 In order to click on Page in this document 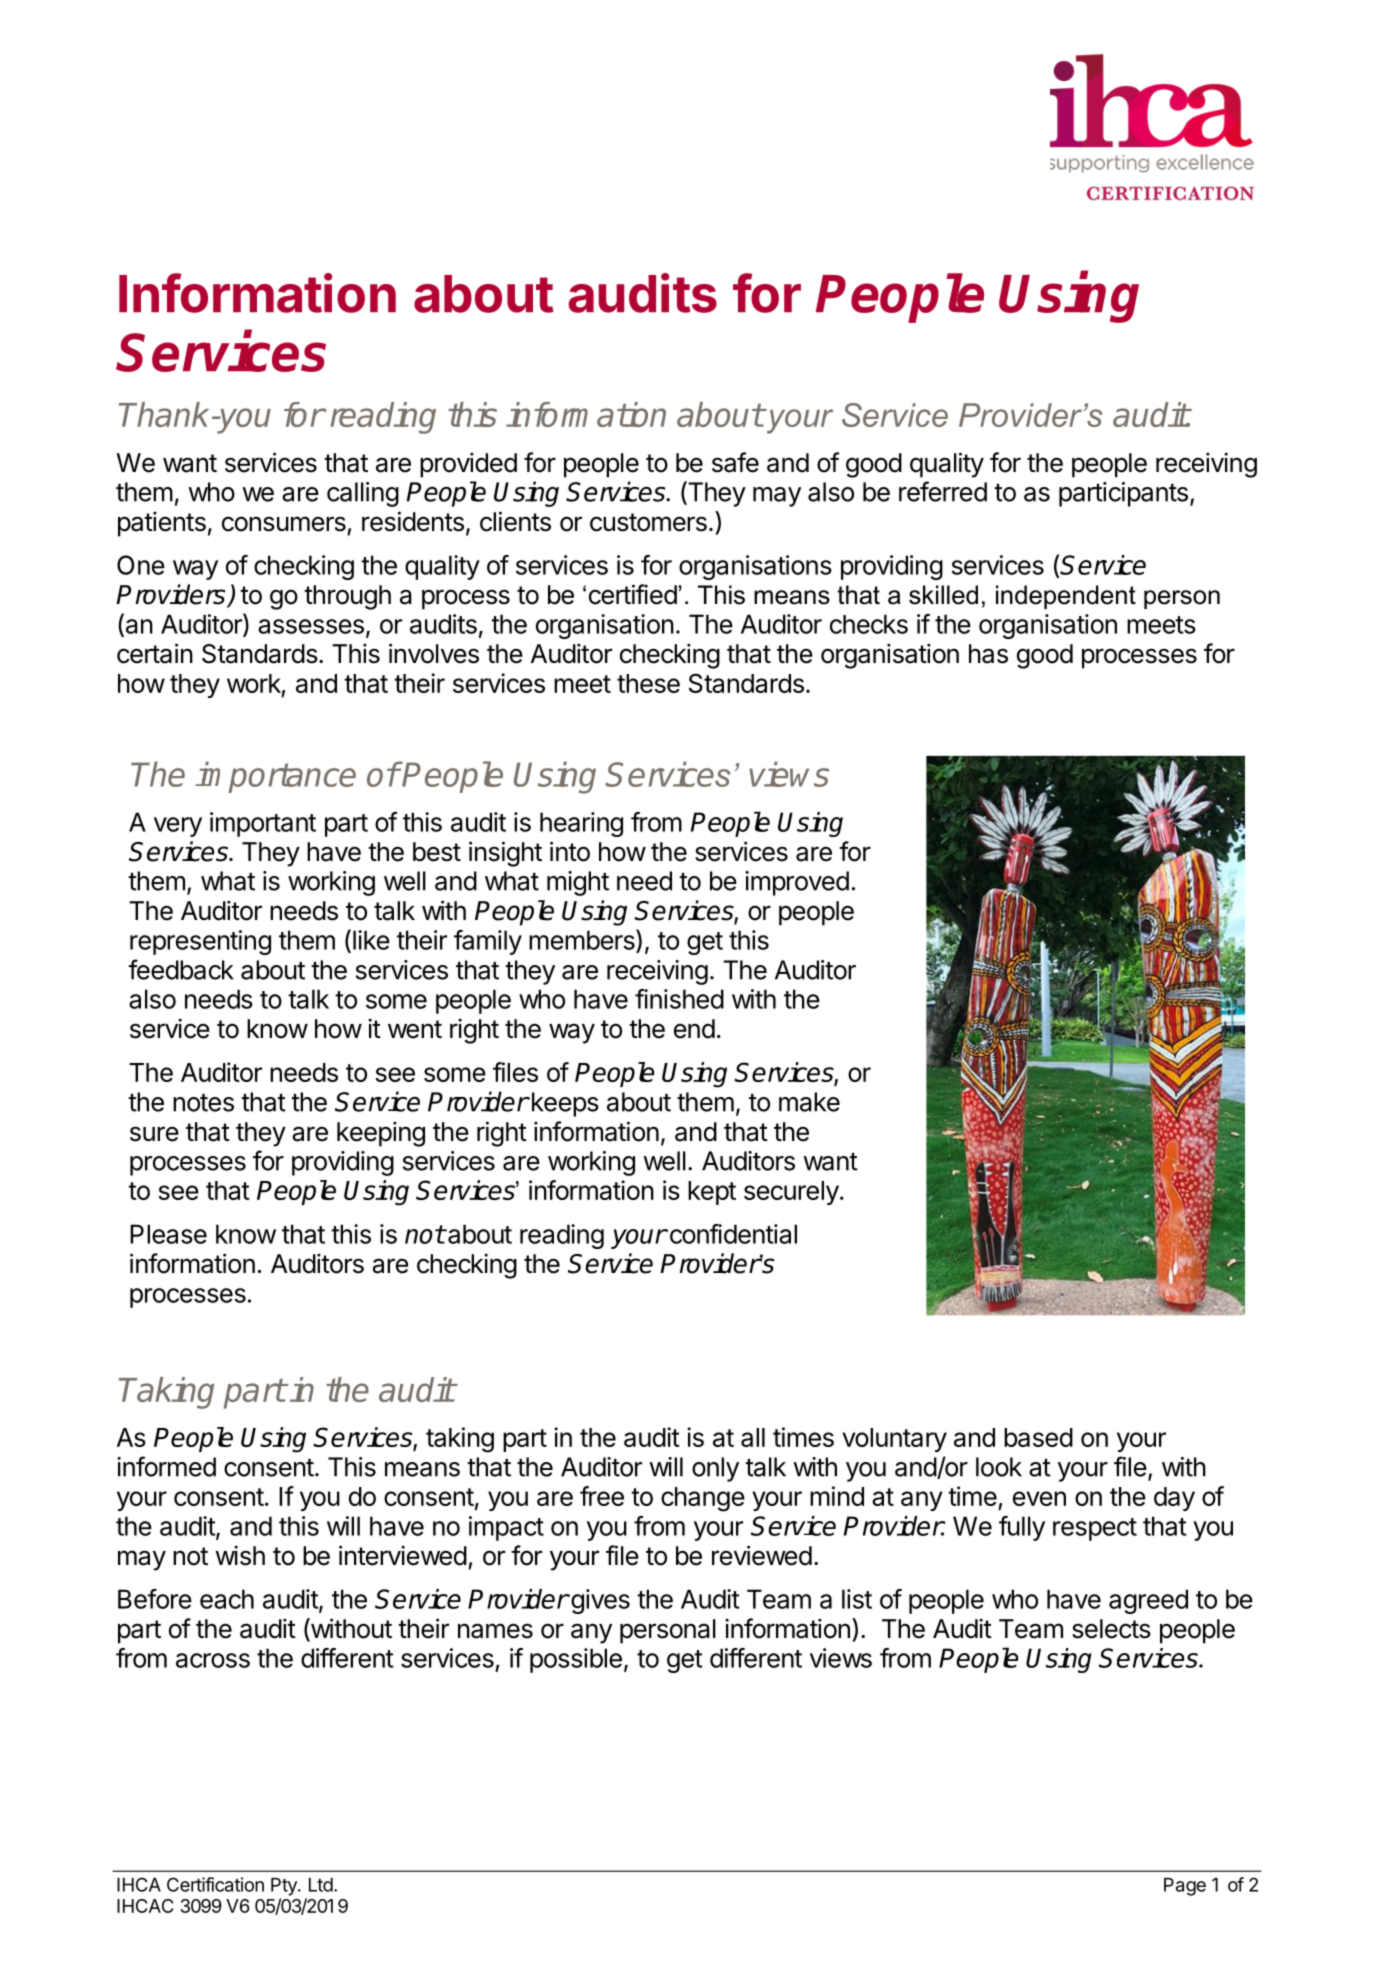, I will do `click(1185, 1887)`.
